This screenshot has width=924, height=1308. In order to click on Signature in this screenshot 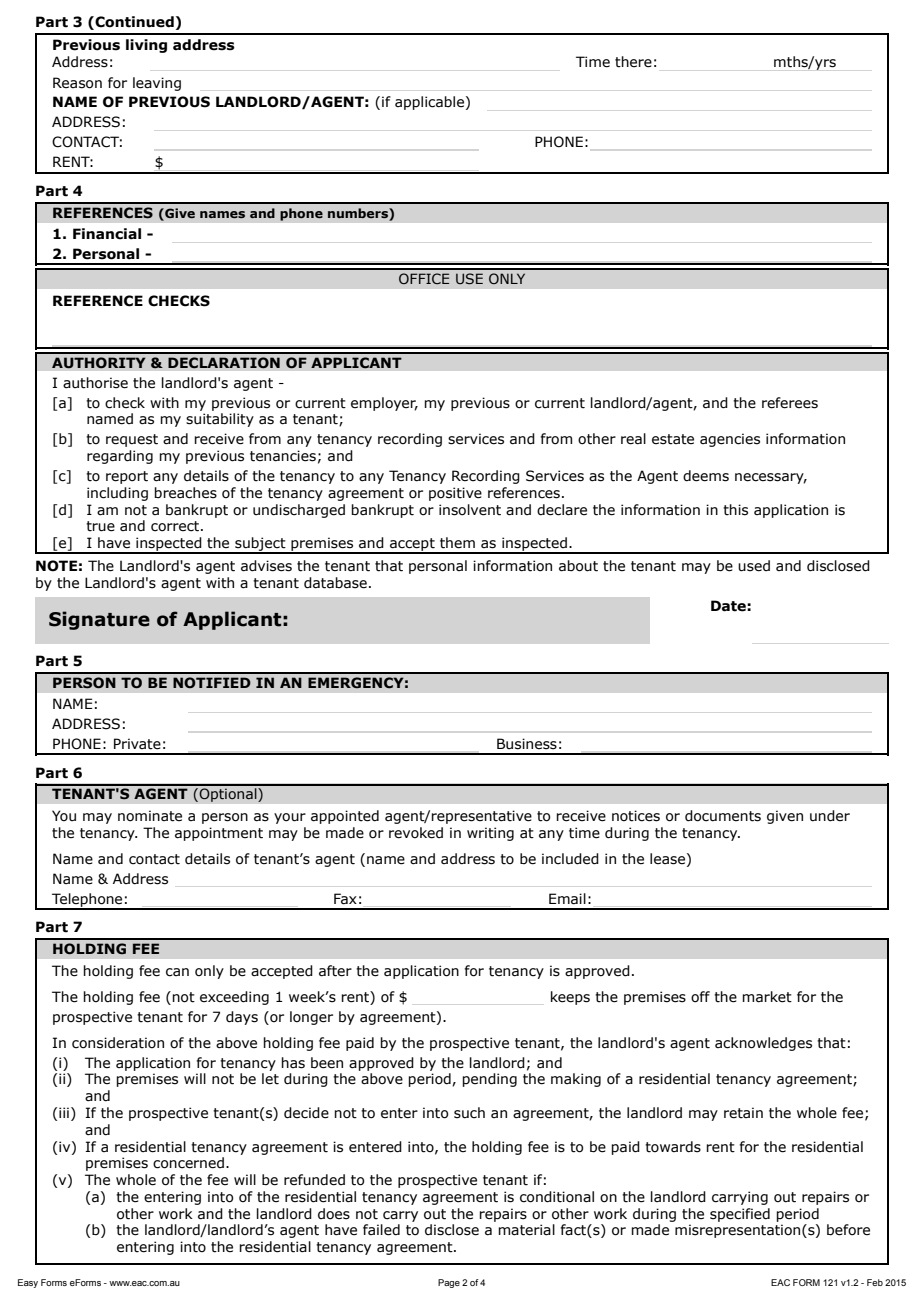, I will do `click(99, 620)`.
